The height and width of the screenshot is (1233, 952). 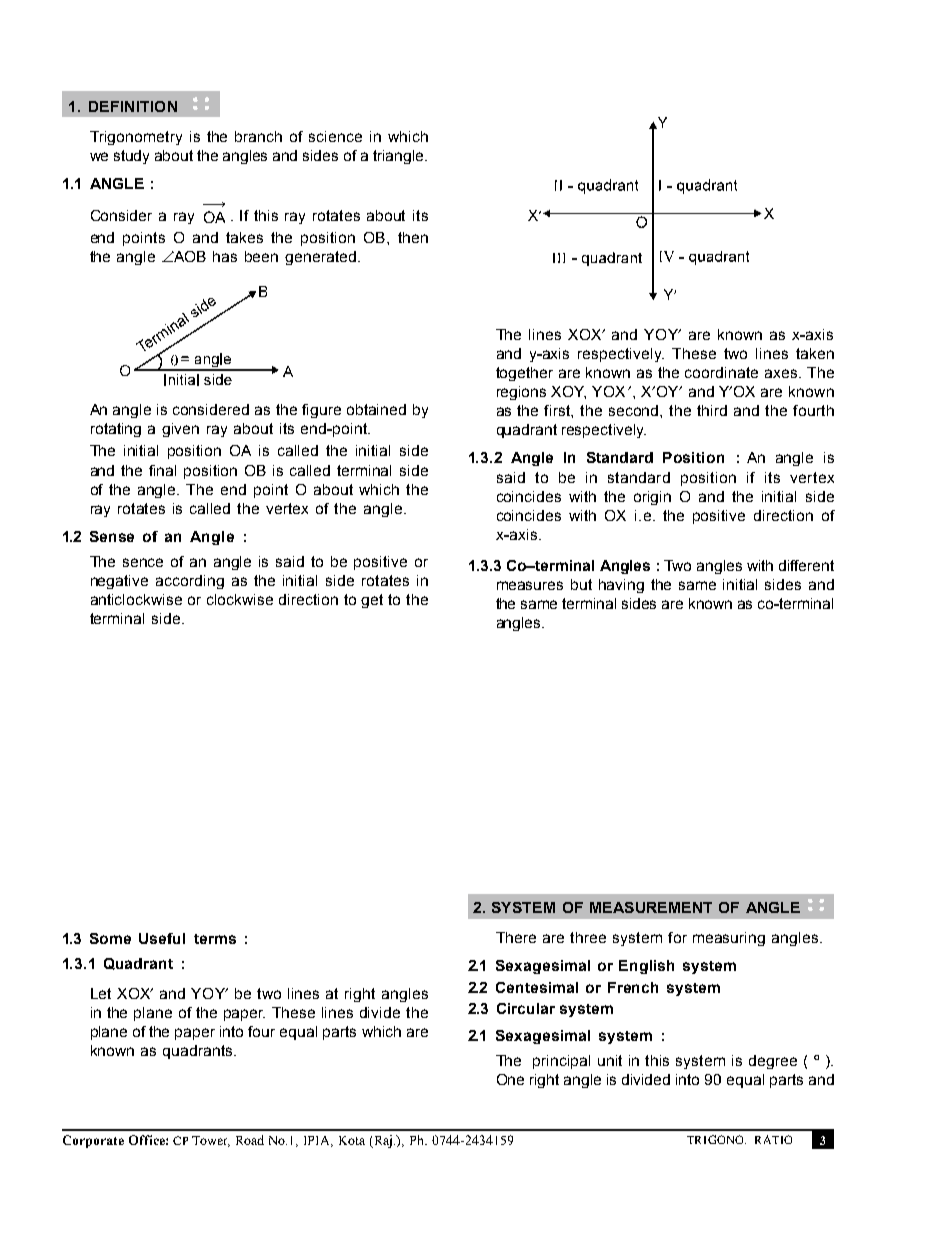 I want to click on MEASUREMENT, so click(x=651, y=907).
